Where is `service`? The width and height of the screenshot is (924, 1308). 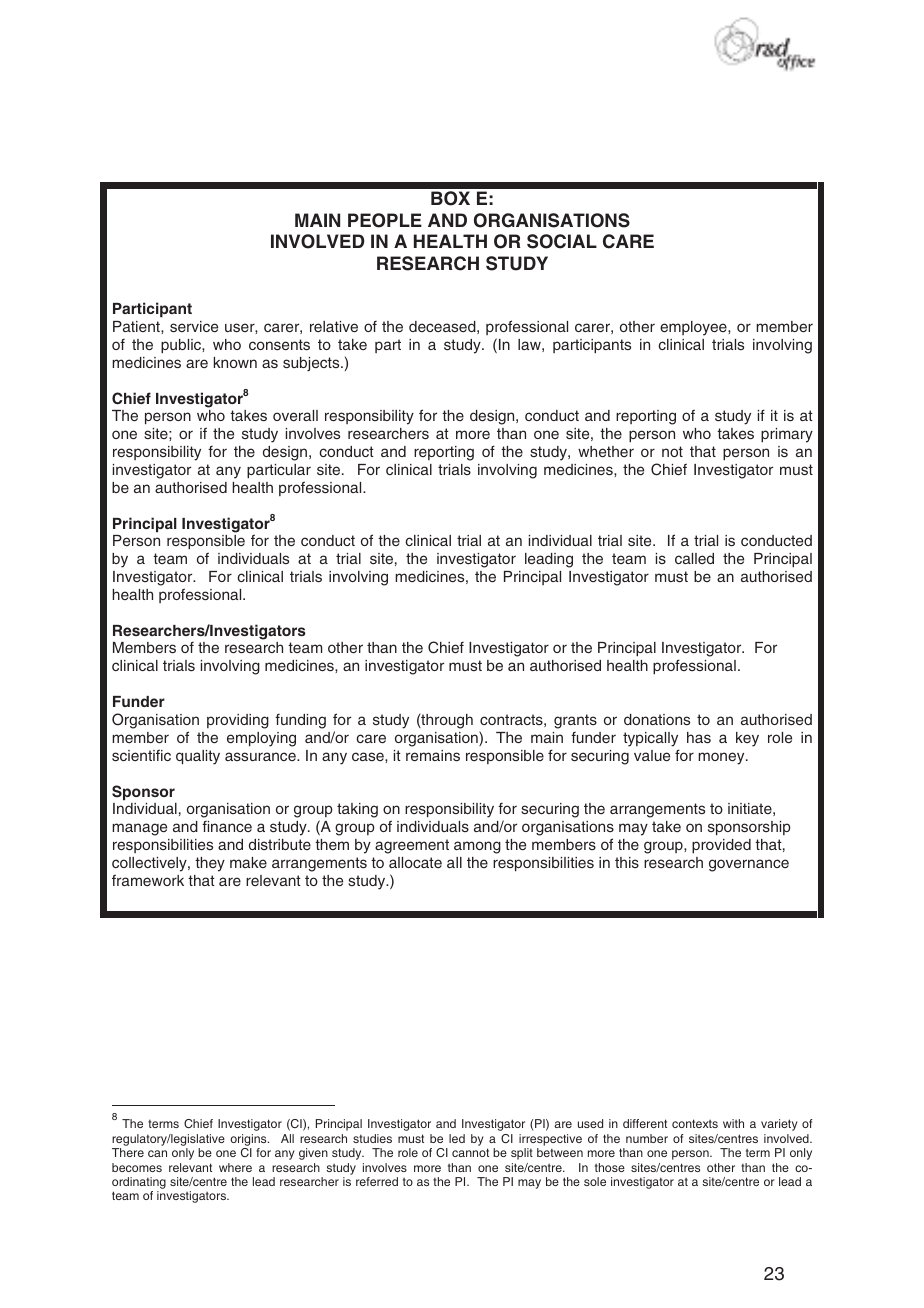 service is located at coordinates (194, 326).
